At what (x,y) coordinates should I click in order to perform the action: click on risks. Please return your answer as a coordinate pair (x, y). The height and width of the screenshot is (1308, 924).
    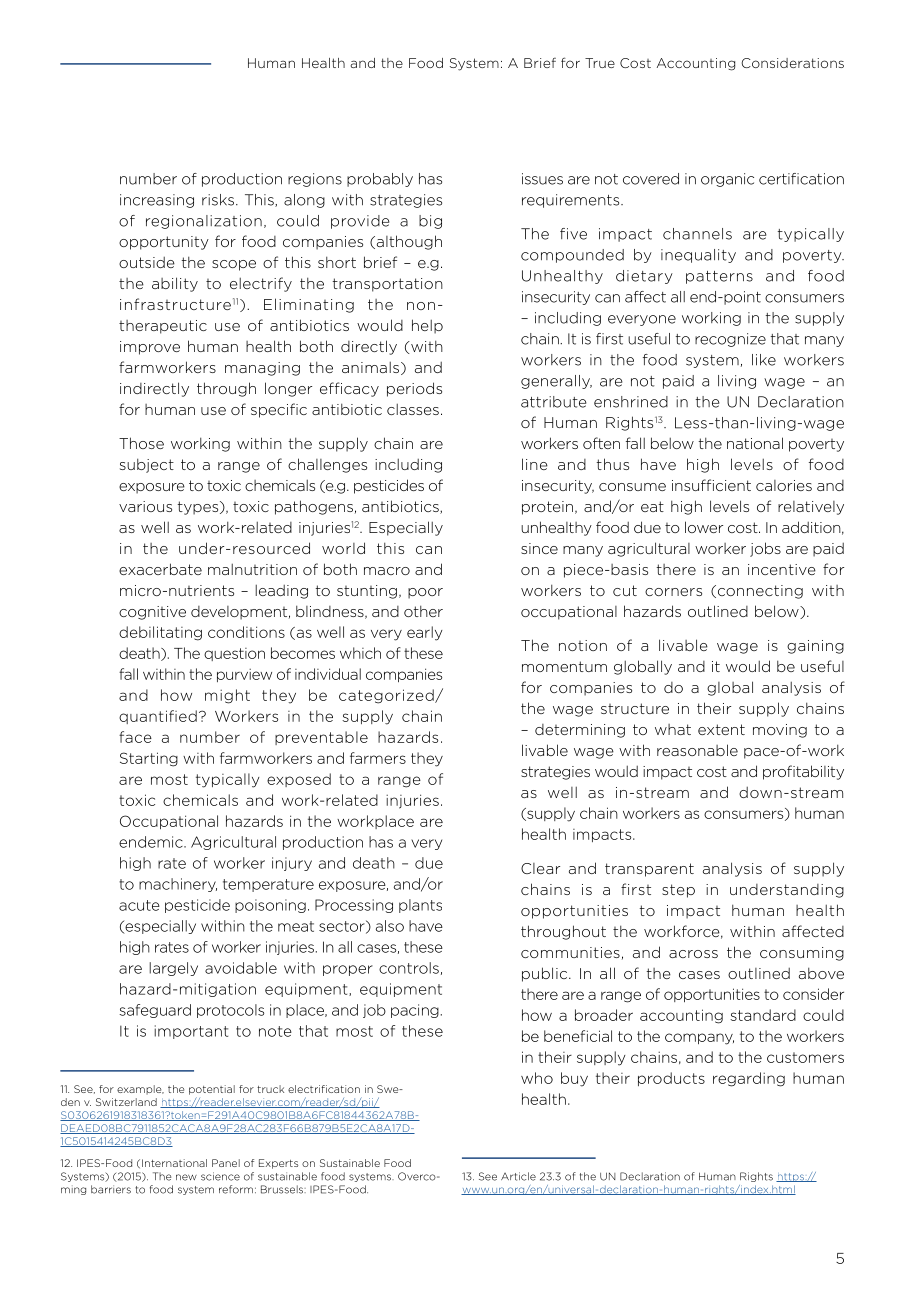
    Looking at the image, I should click on (218, 200).
